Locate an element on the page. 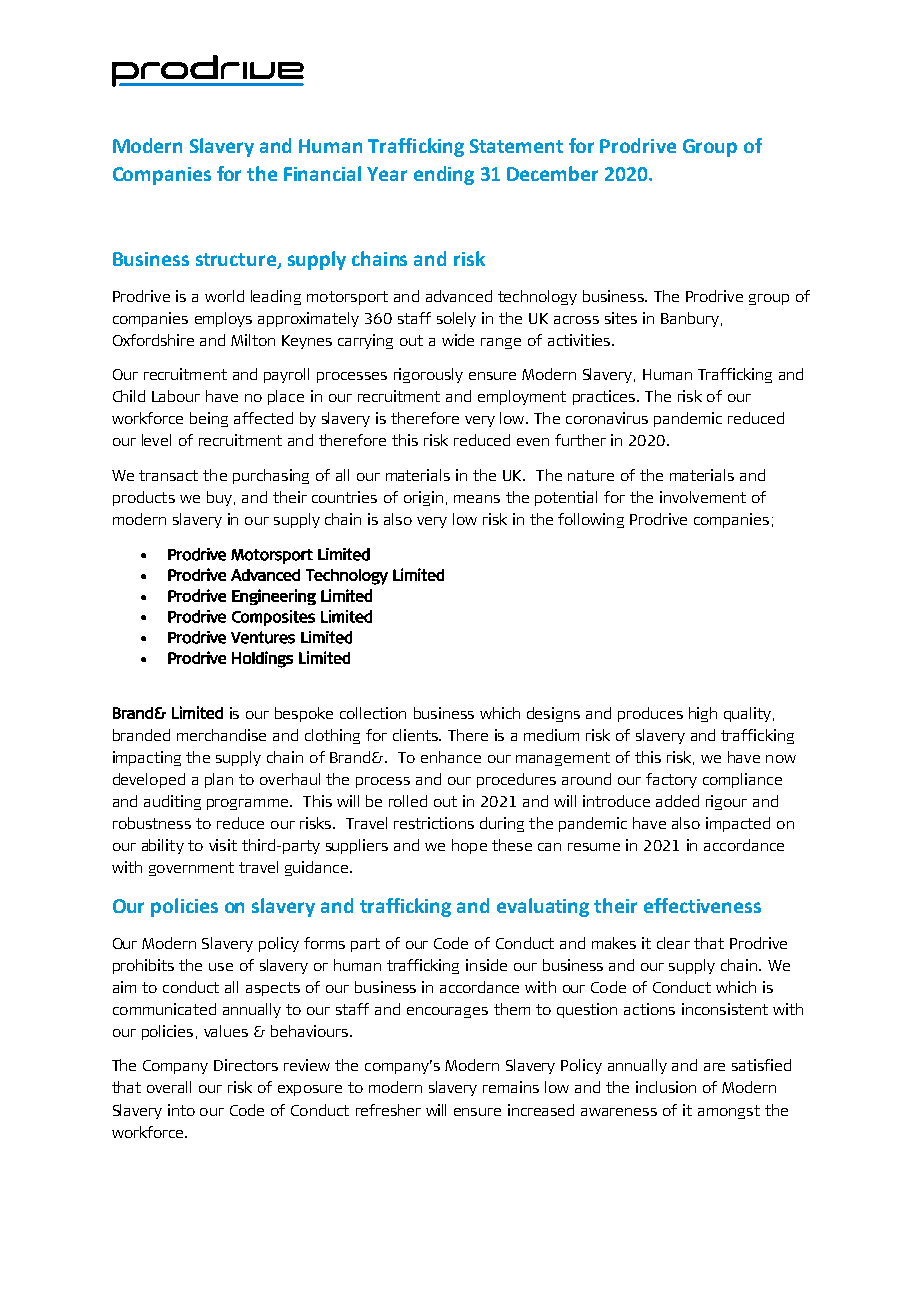 Image resolution: width=924 pixels, height=1308 pixels. government is located at coordinates (191, 869).
